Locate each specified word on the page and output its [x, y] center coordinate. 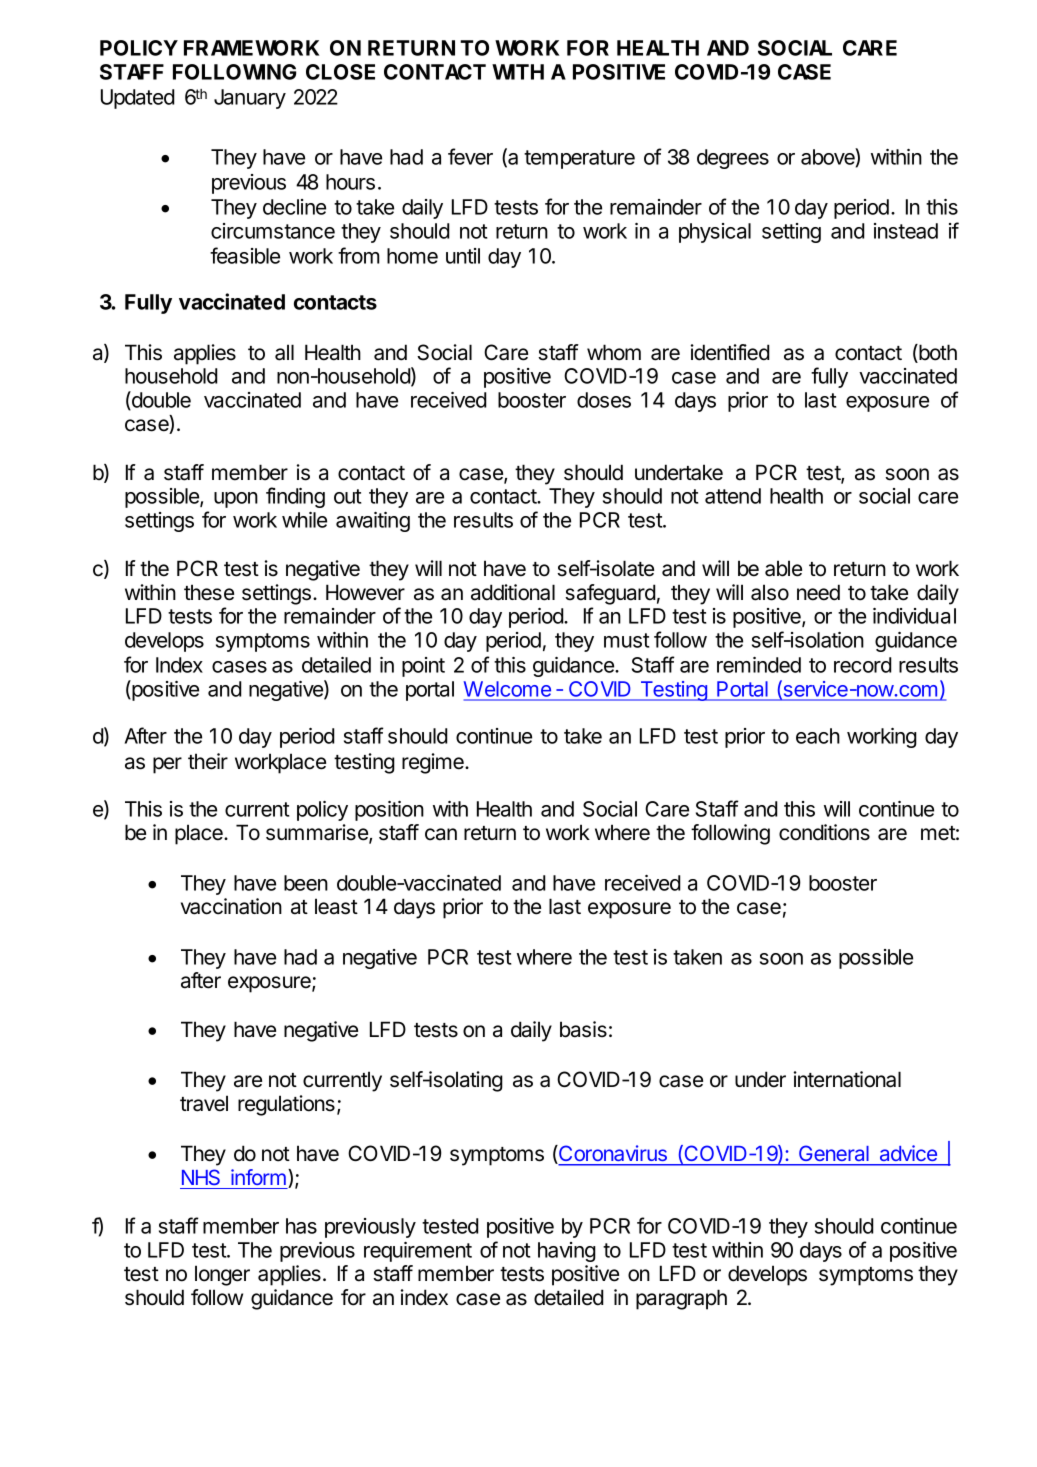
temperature [579, 159]
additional [513, 592]
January [250, 99]
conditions [824, 832]
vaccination [231, 906]
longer [222, 1275]
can [441, 834]
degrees [733, 159]
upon [236, 500]
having [567, 1252]
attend [733, 496]
